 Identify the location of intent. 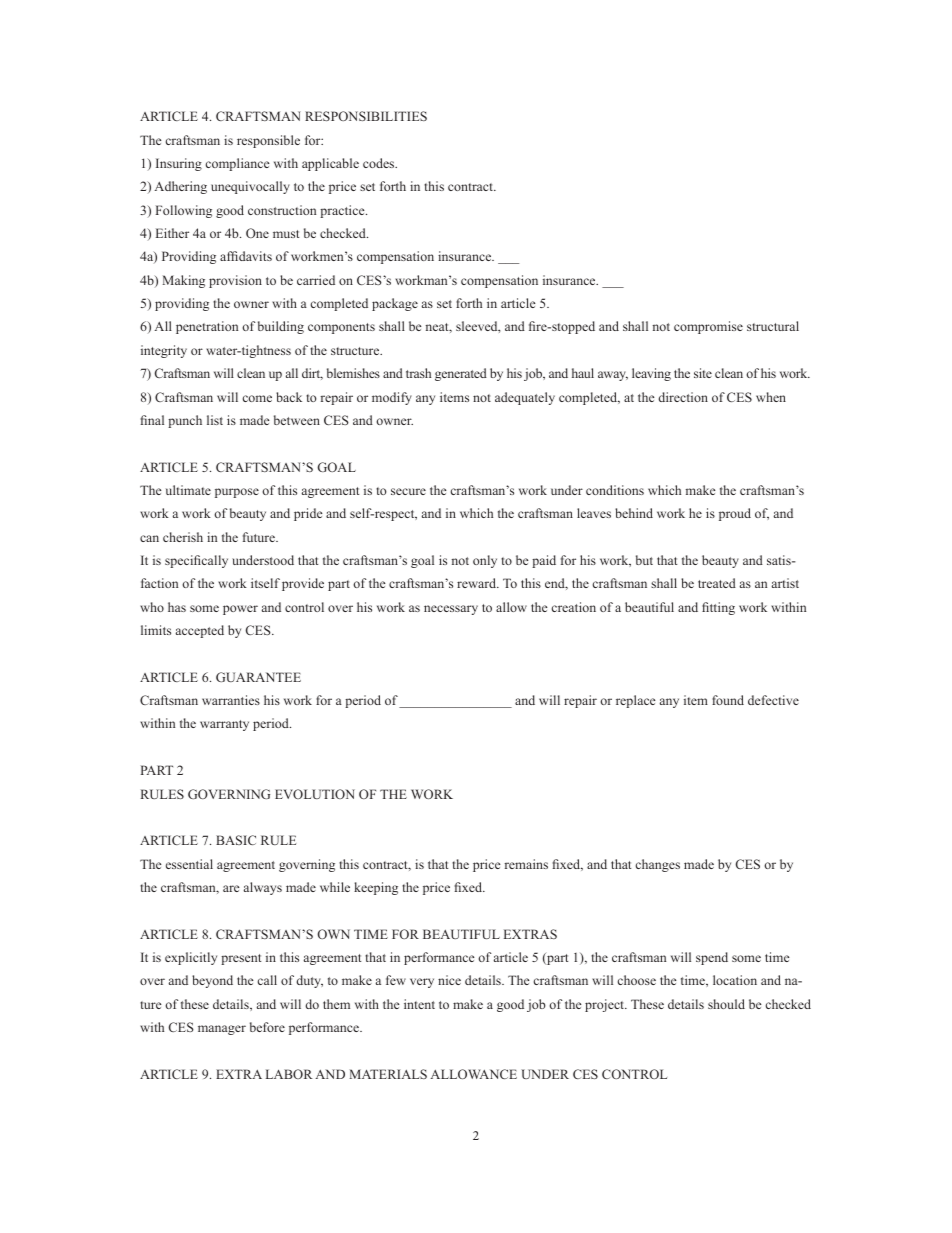
(419, 1004).
